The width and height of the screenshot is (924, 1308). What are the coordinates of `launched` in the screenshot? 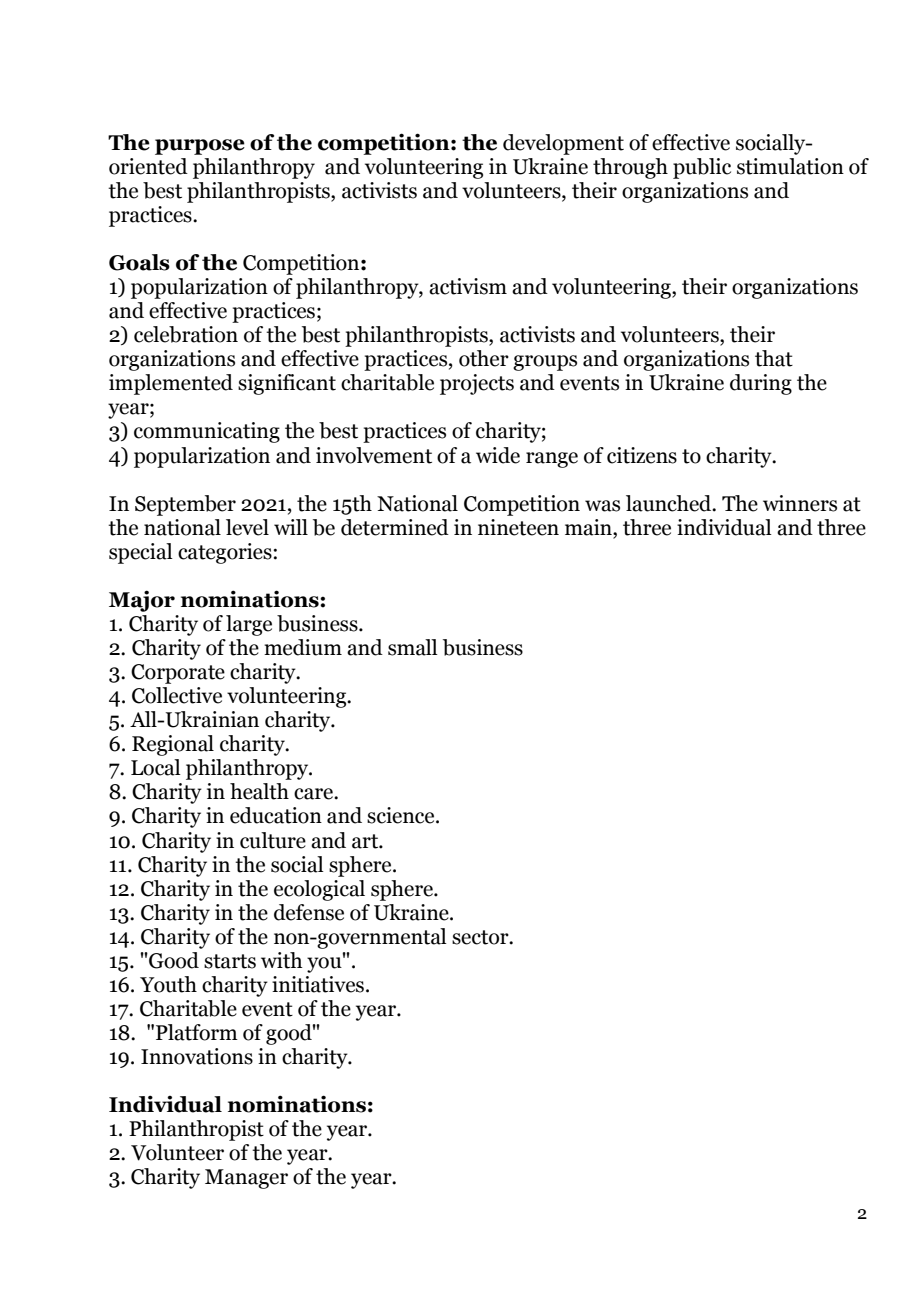 It's located at (670, 503).
